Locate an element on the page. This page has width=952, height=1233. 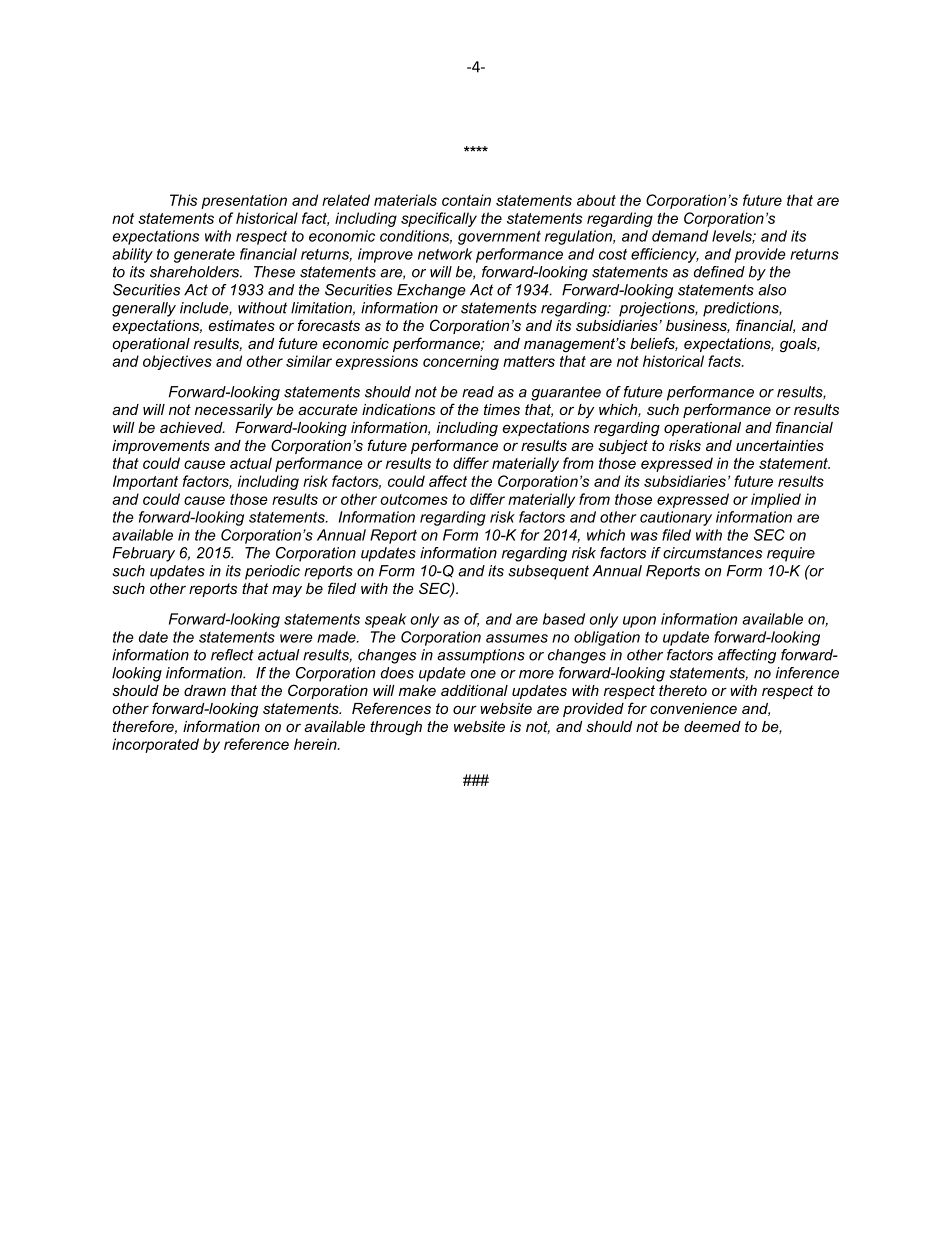
presentation is located at coordinates (244, 201).
